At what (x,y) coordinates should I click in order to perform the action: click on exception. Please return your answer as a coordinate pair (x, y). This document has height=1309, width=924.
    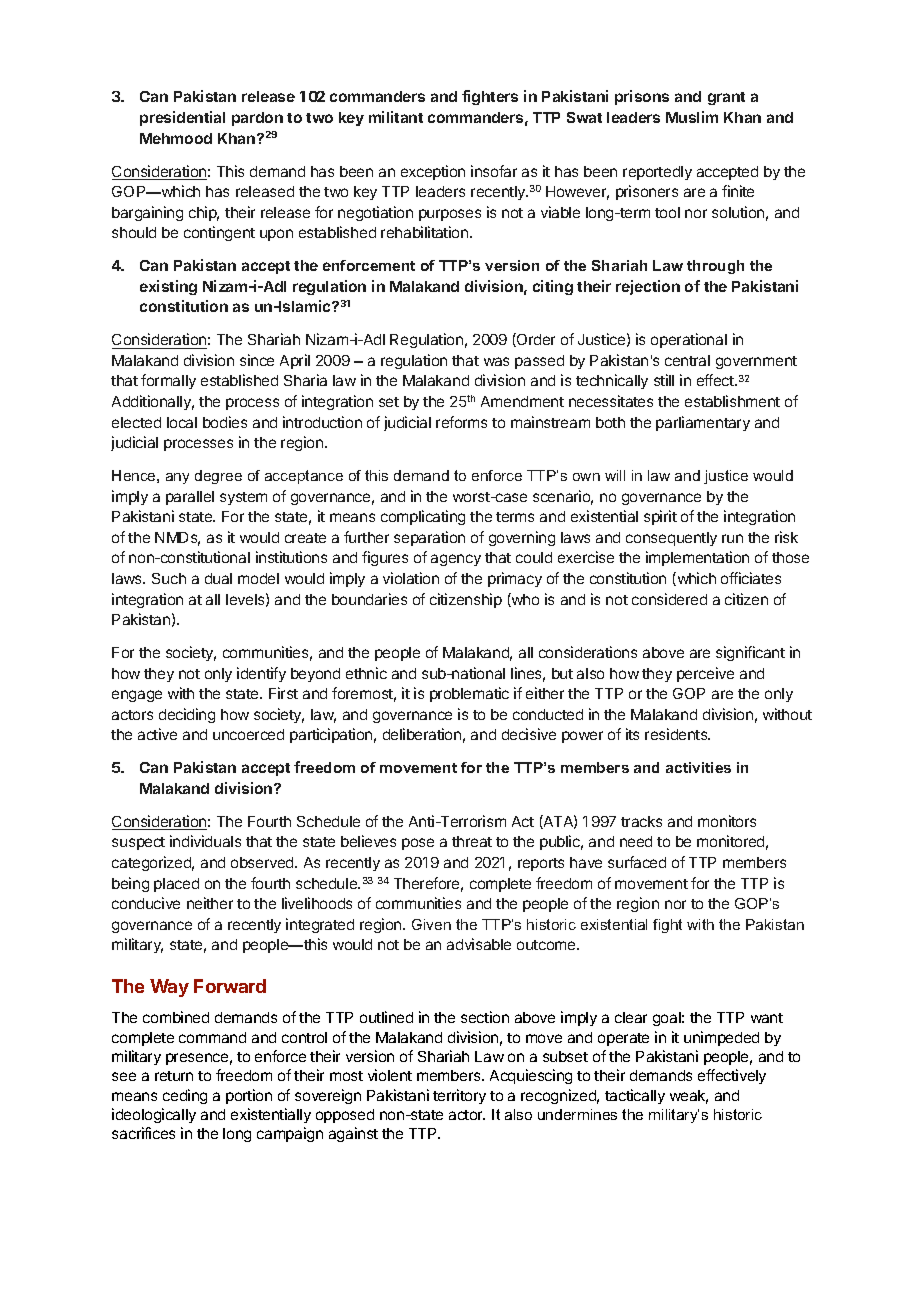
    Looking at the image, I should click on (433, 172).
